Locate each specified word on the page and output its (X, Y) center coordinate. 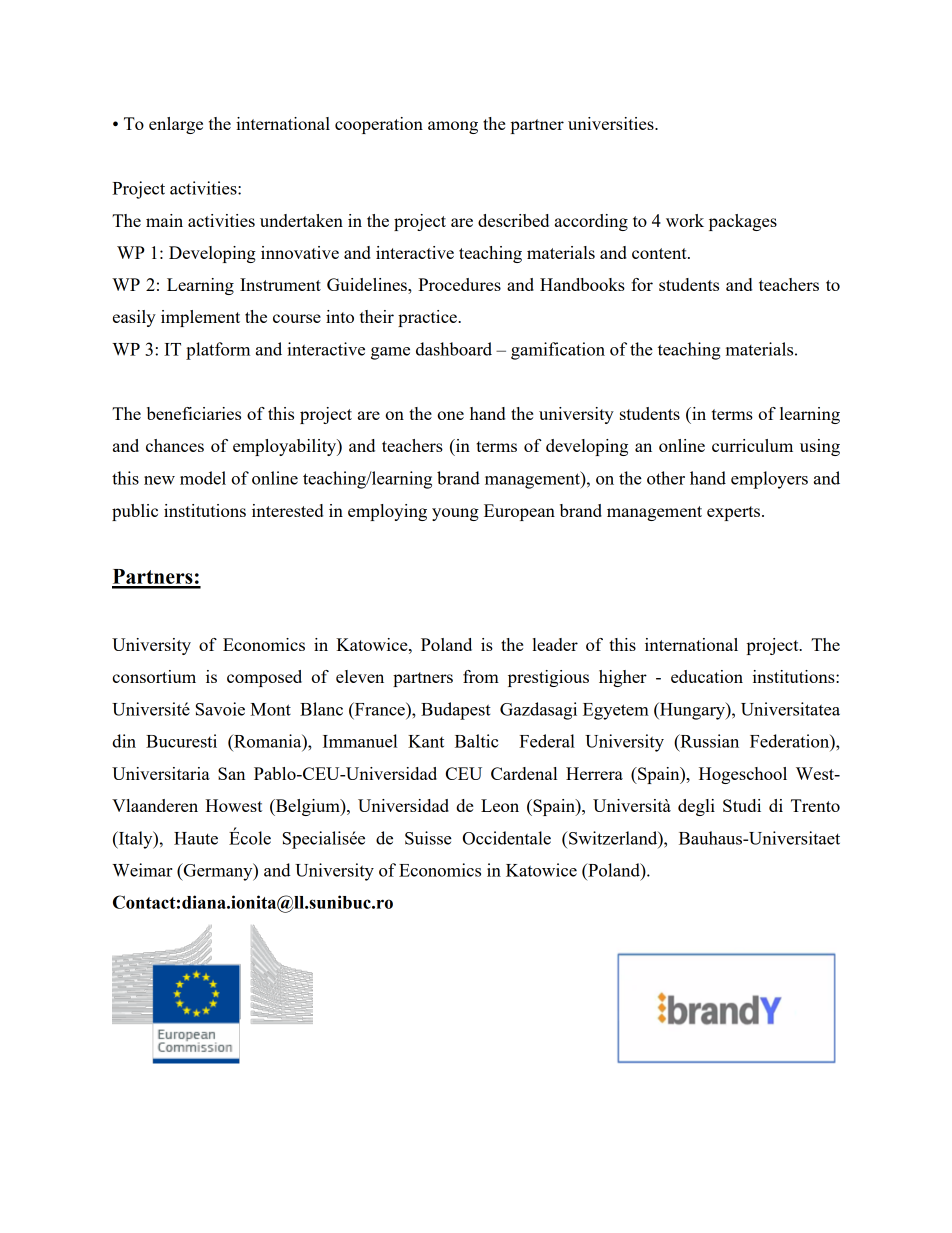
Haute (196, 838)
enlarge (176, 125)
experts (735, 513)
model (203, 478)
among (453, 127)
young (455, 514)
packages (743, 222)
